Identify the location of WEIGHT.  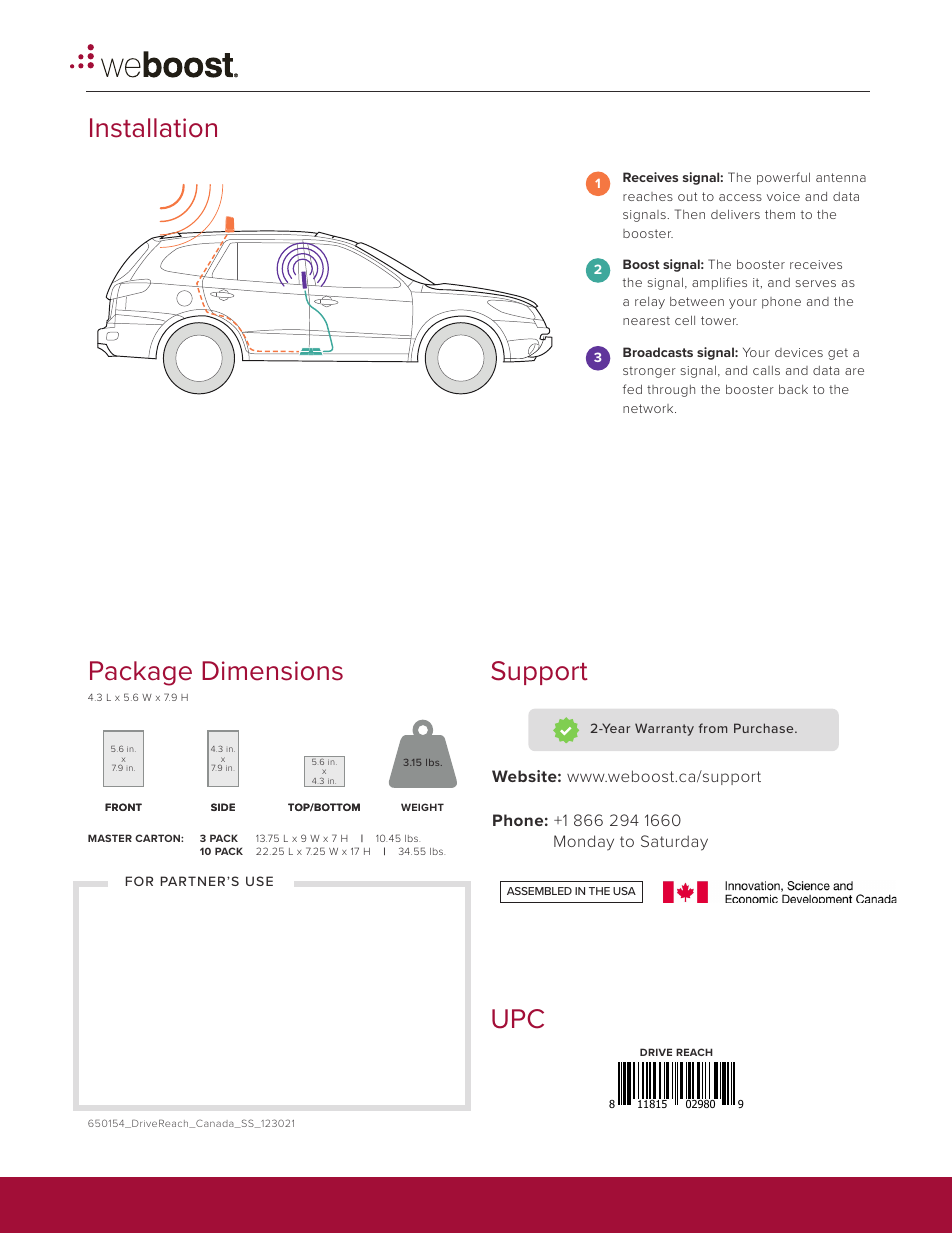
(422, 807).
